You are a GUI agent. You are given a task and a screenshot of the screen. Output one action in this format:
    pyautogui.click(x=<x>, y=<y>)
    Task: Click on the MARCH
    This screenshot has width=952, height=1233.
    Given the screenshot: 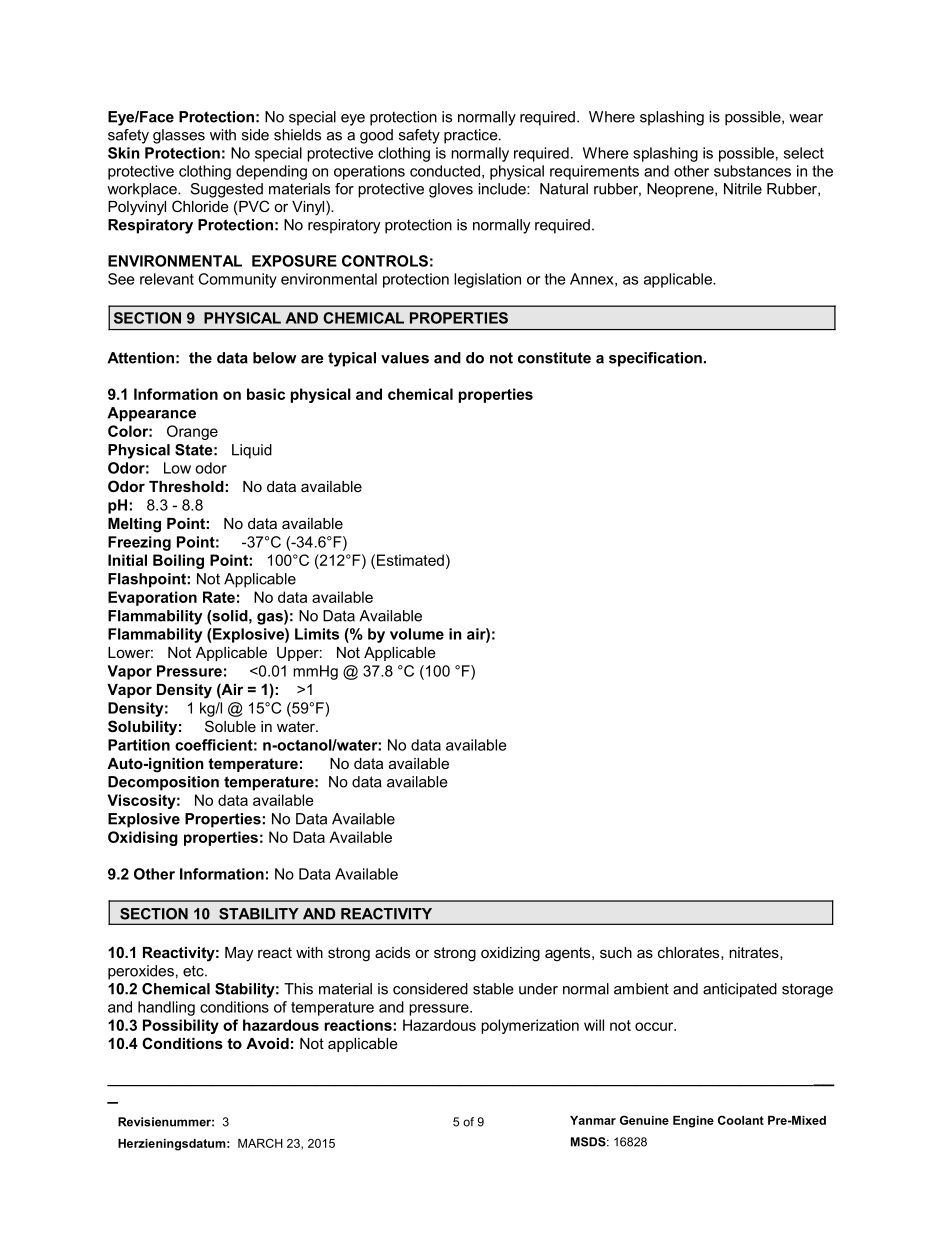 What is the action you would take?
    pyautogui.click(x=260, y=1143)
